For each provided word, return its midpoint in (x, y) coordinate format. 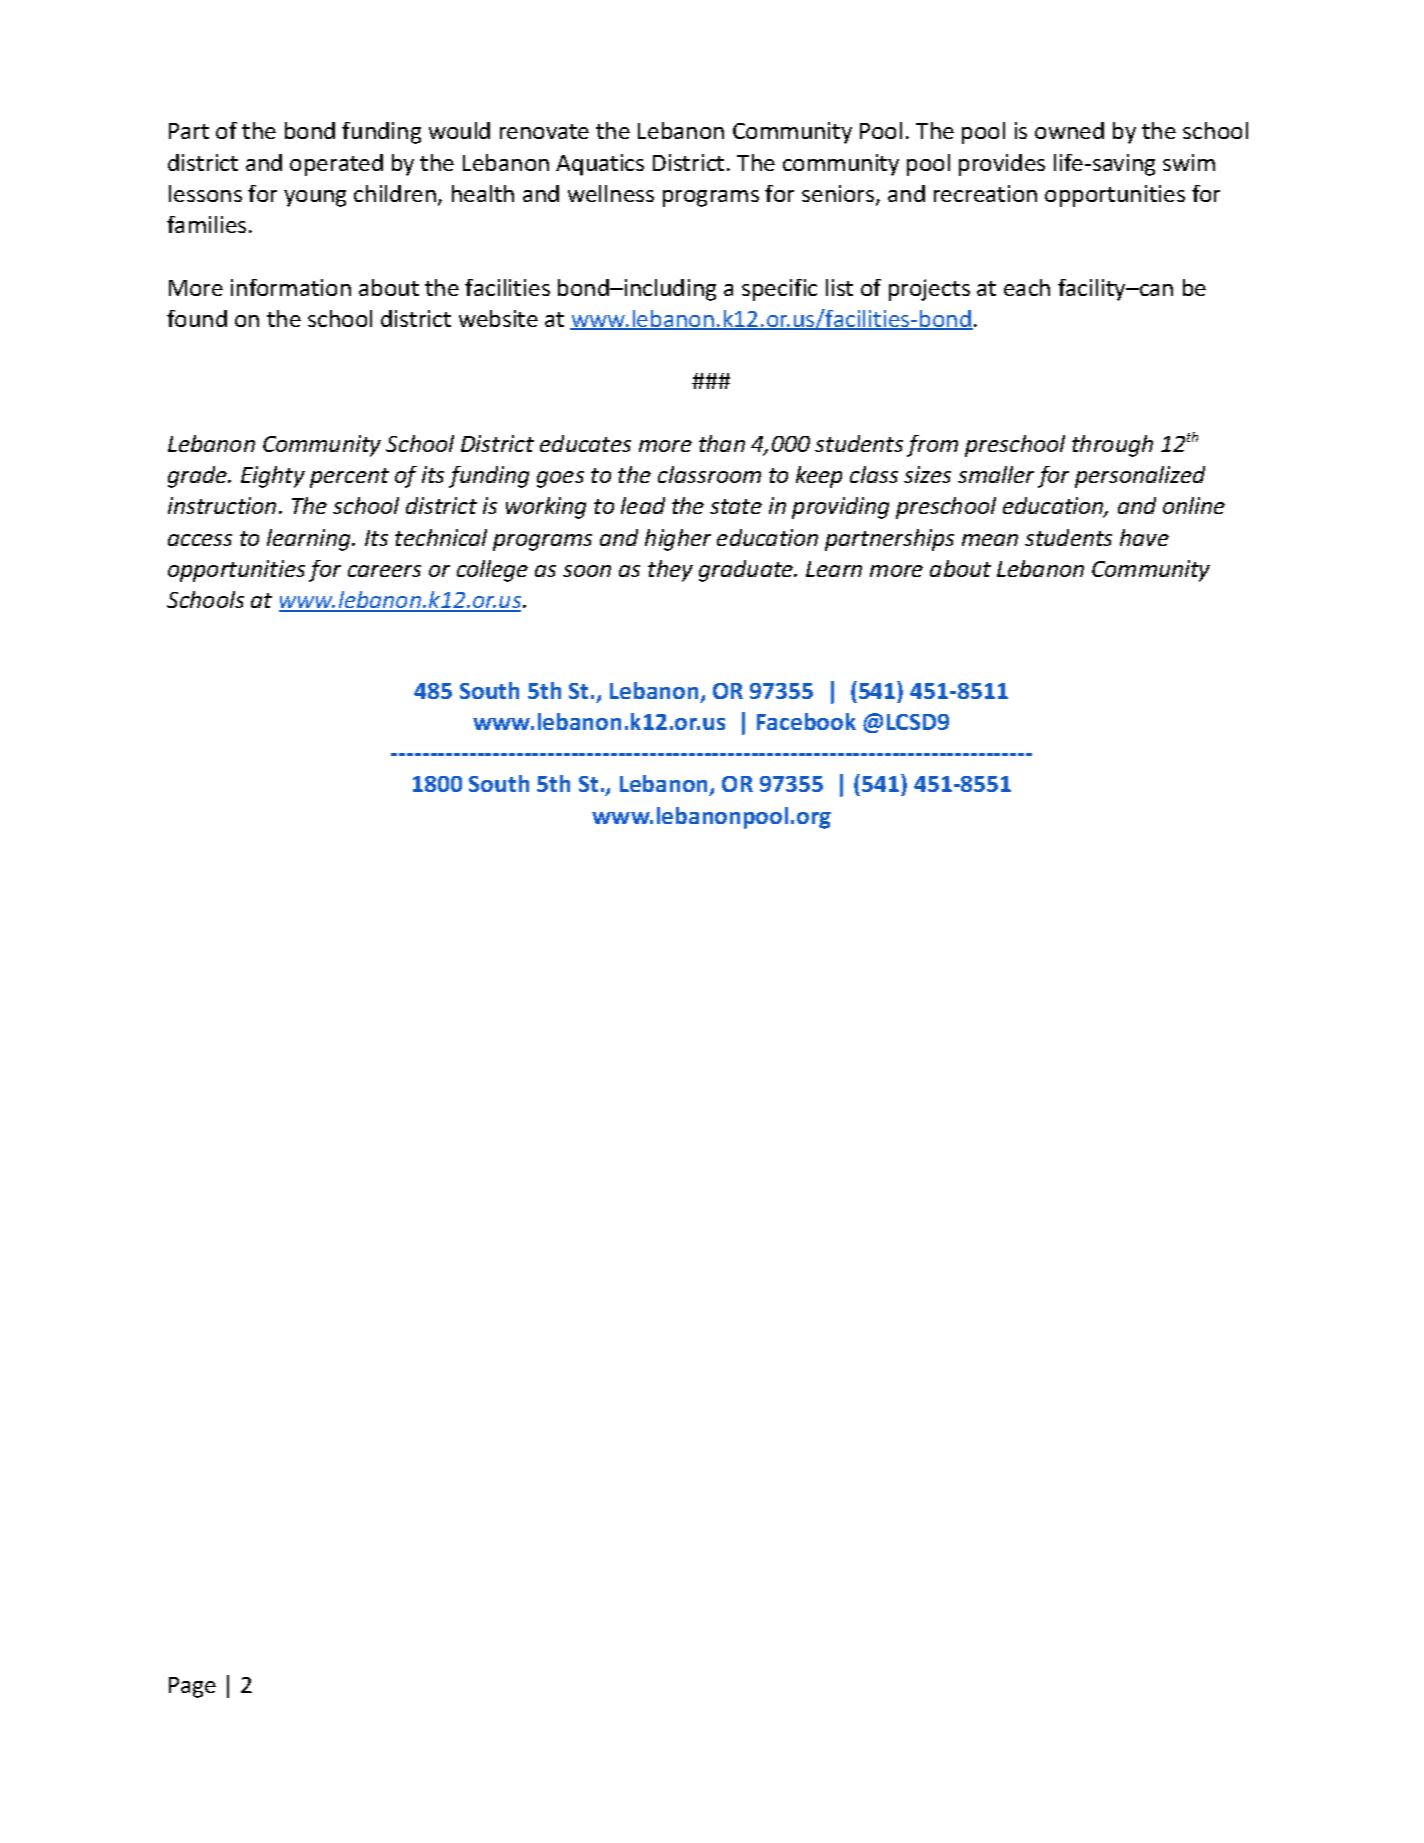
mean (990, 540)
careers (384, 571)
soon (587, 571)
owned (1069, 130)
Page (192, 1687)
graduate (747, 571)
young (315, 198)
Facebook (806, 721)
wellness (611, 193)
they (670, 571)
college (492, 571)
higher (678, 540)
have (1144, 537)
